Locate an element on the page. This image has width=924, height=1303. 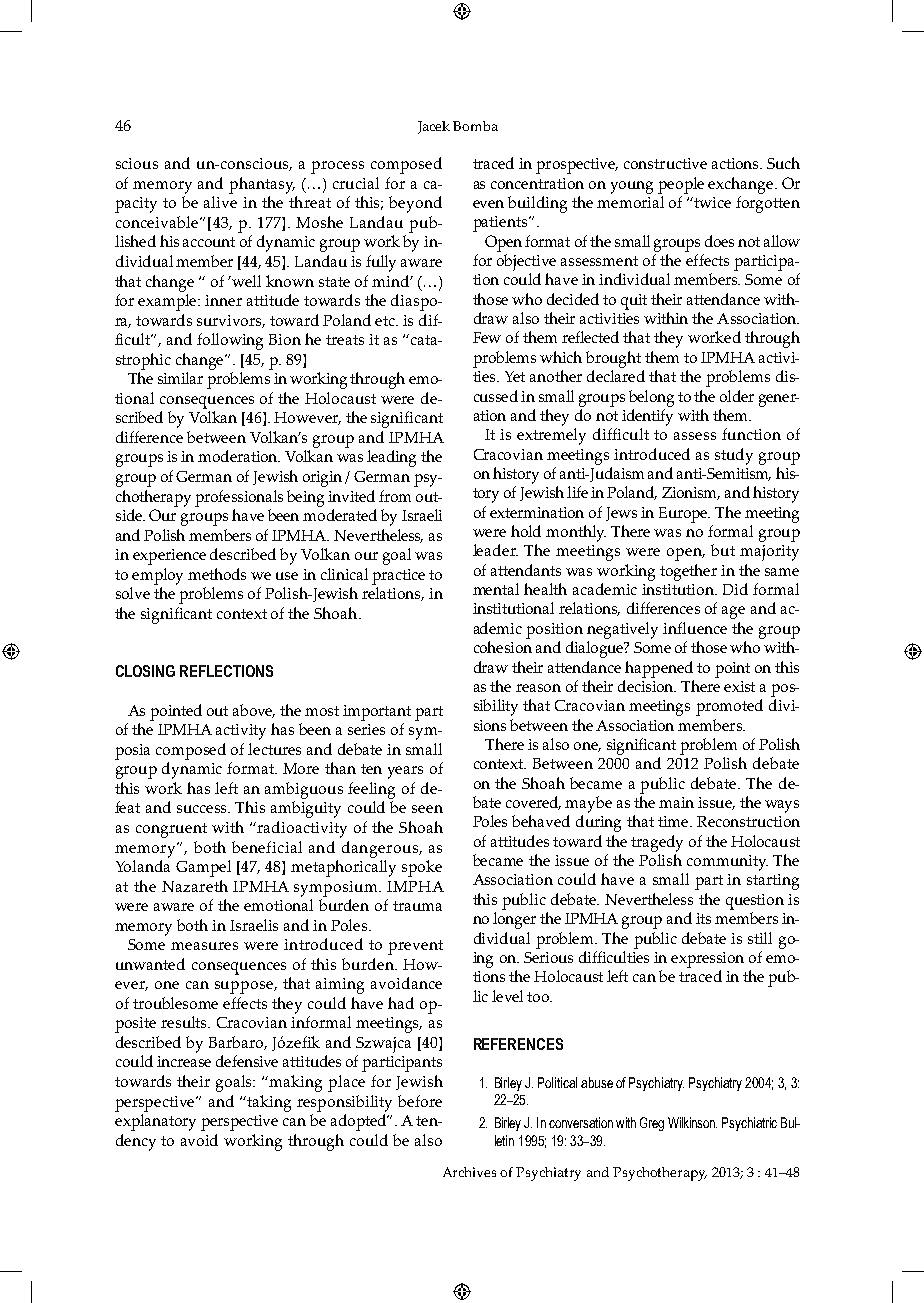
alive is located at coordinates (220, 202).
